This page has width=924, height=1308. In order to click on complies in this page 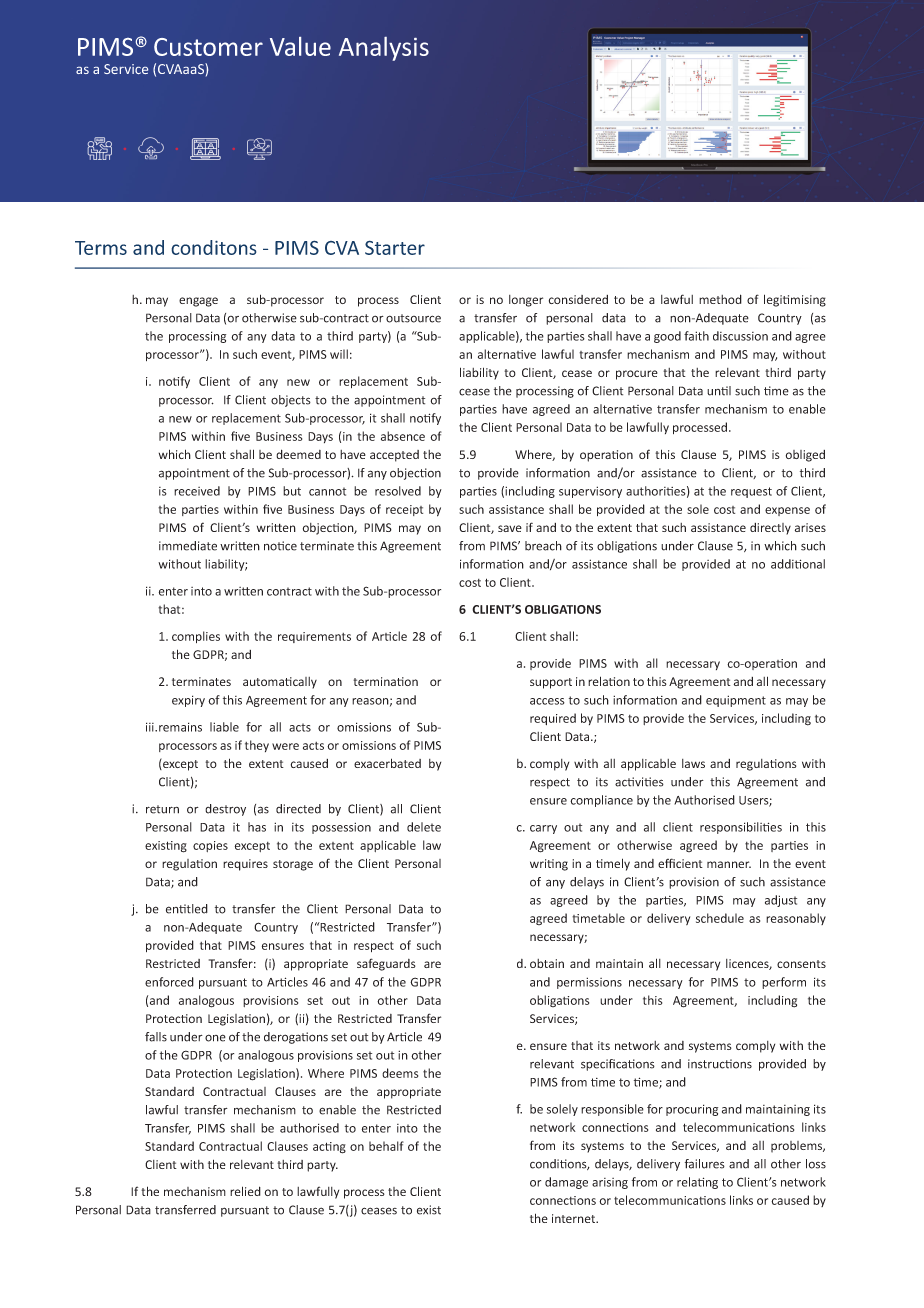, I will do `click(196, 637)`.
